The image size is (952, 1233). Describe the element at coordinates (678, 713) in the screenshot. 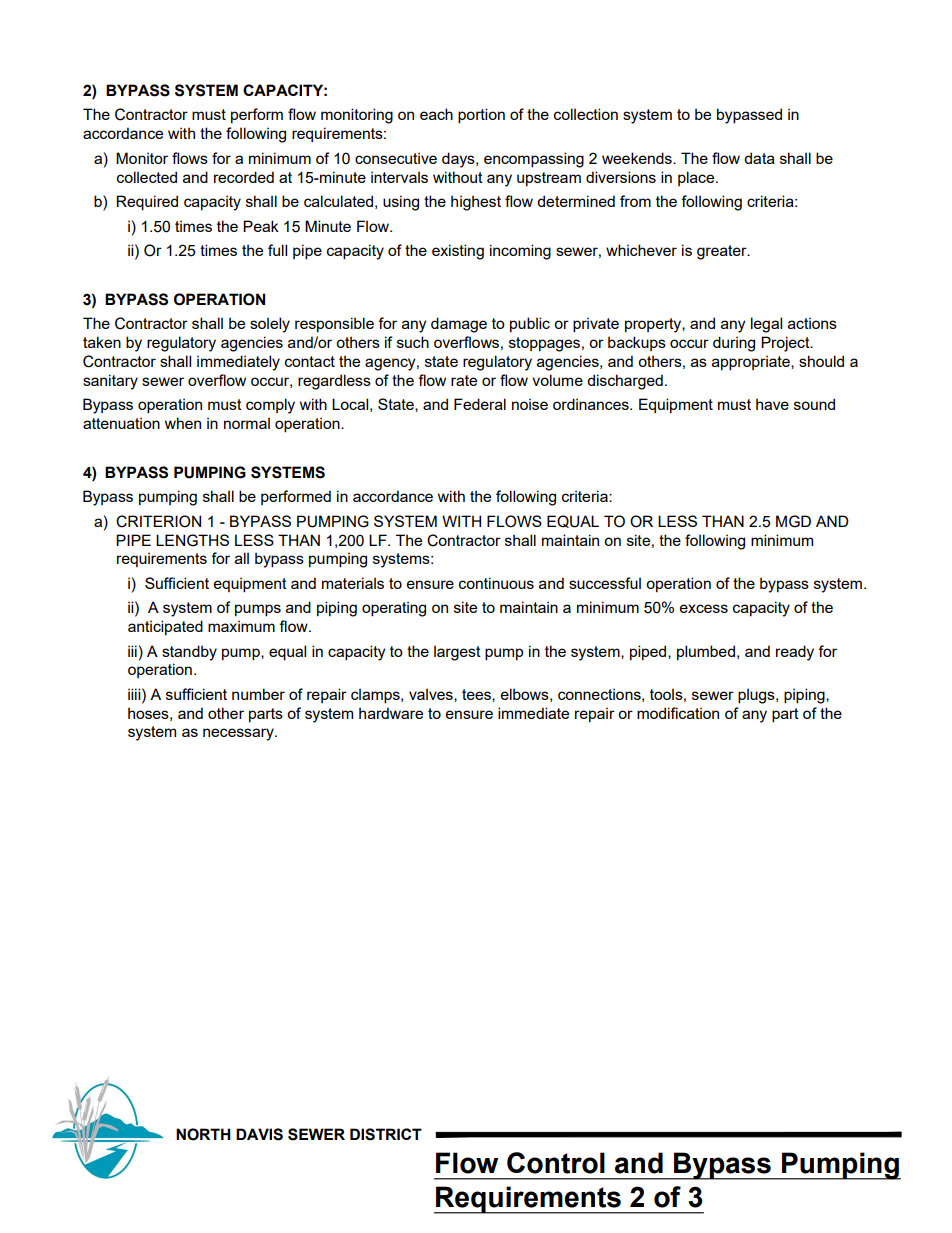

I see `modification` at that location.
